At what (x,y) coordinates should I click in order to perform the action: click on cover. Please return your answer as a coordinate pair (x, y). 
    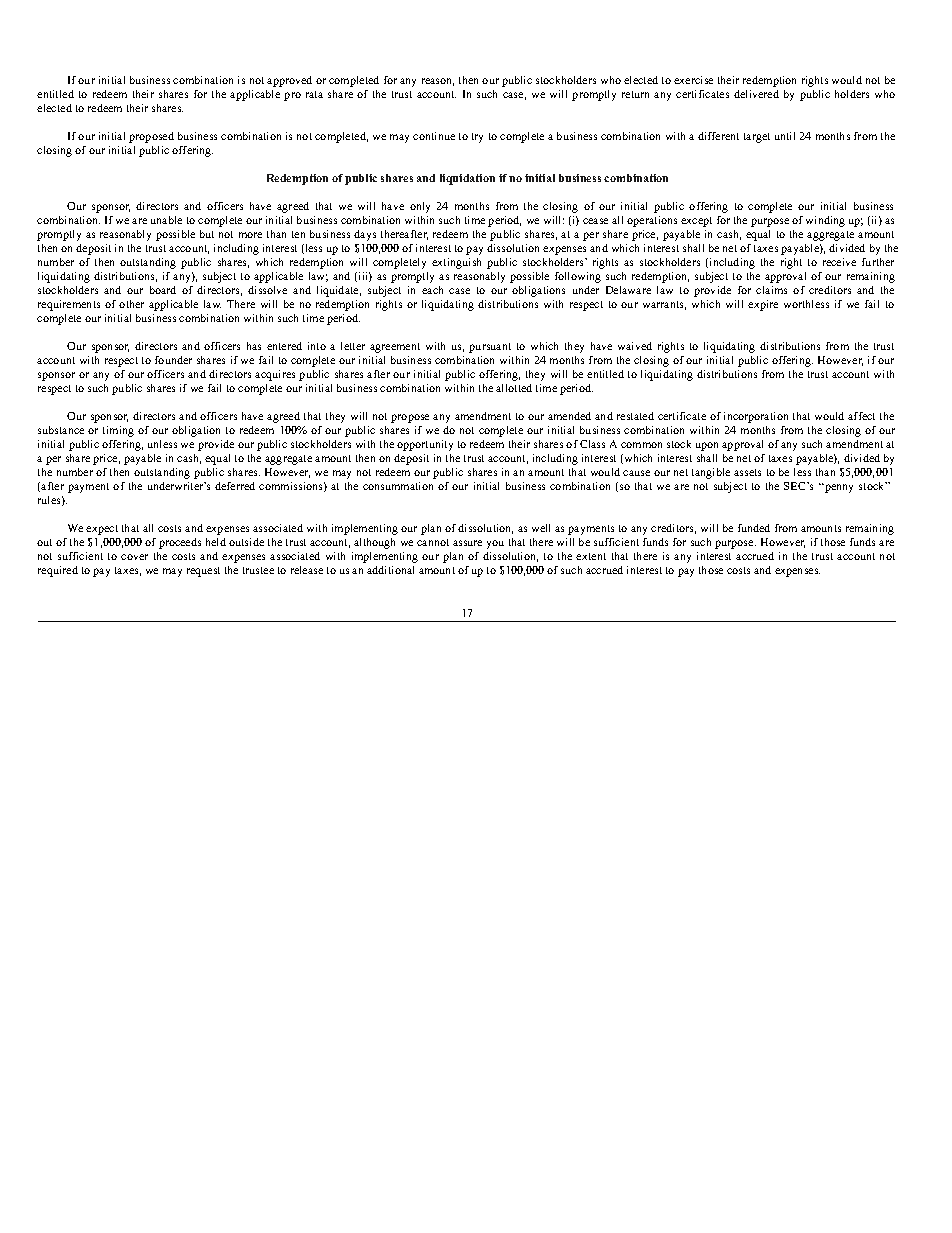
    Looking at the image, I should click on (134, 557).
